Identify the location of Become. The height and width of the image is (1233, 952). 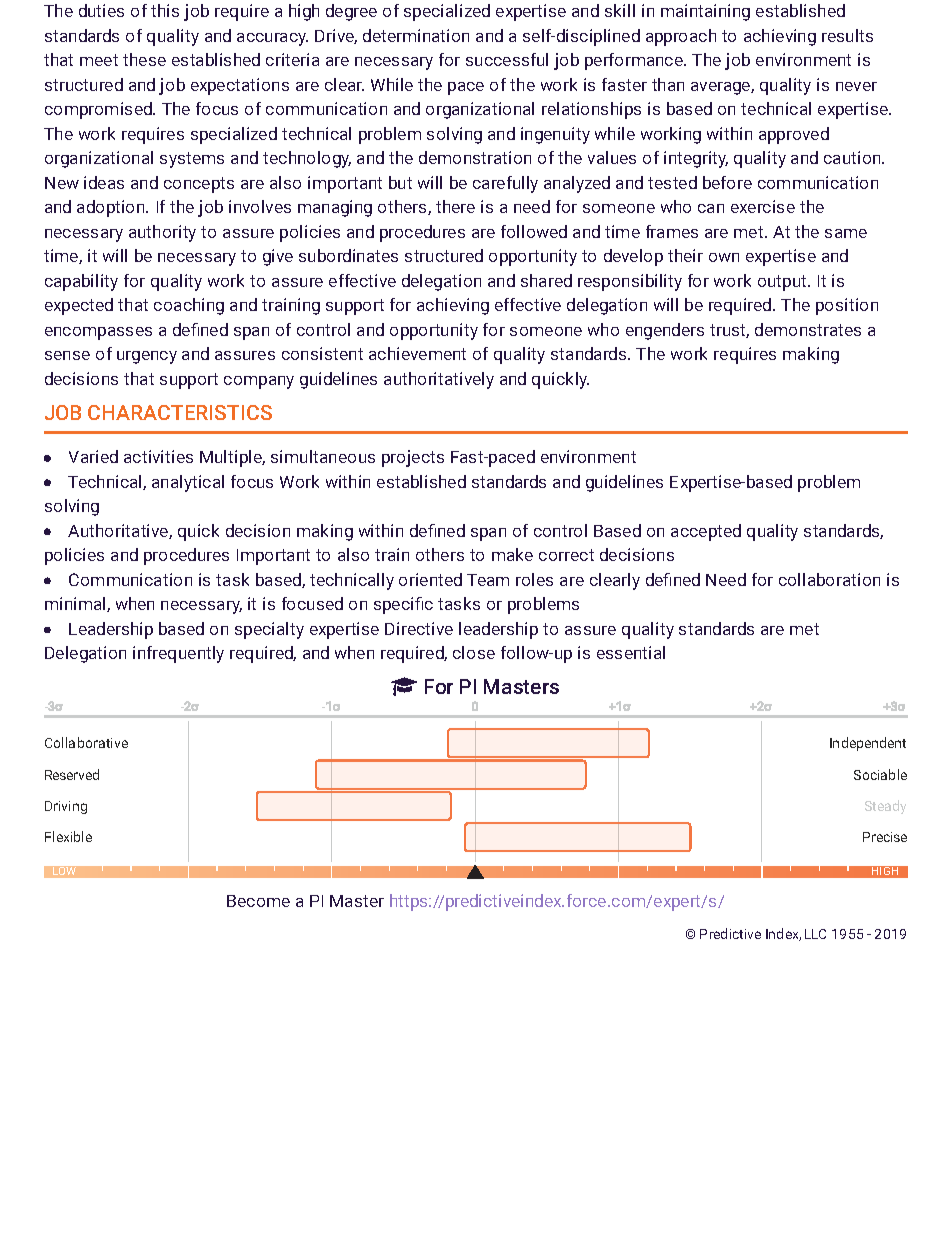
(258, 901).
